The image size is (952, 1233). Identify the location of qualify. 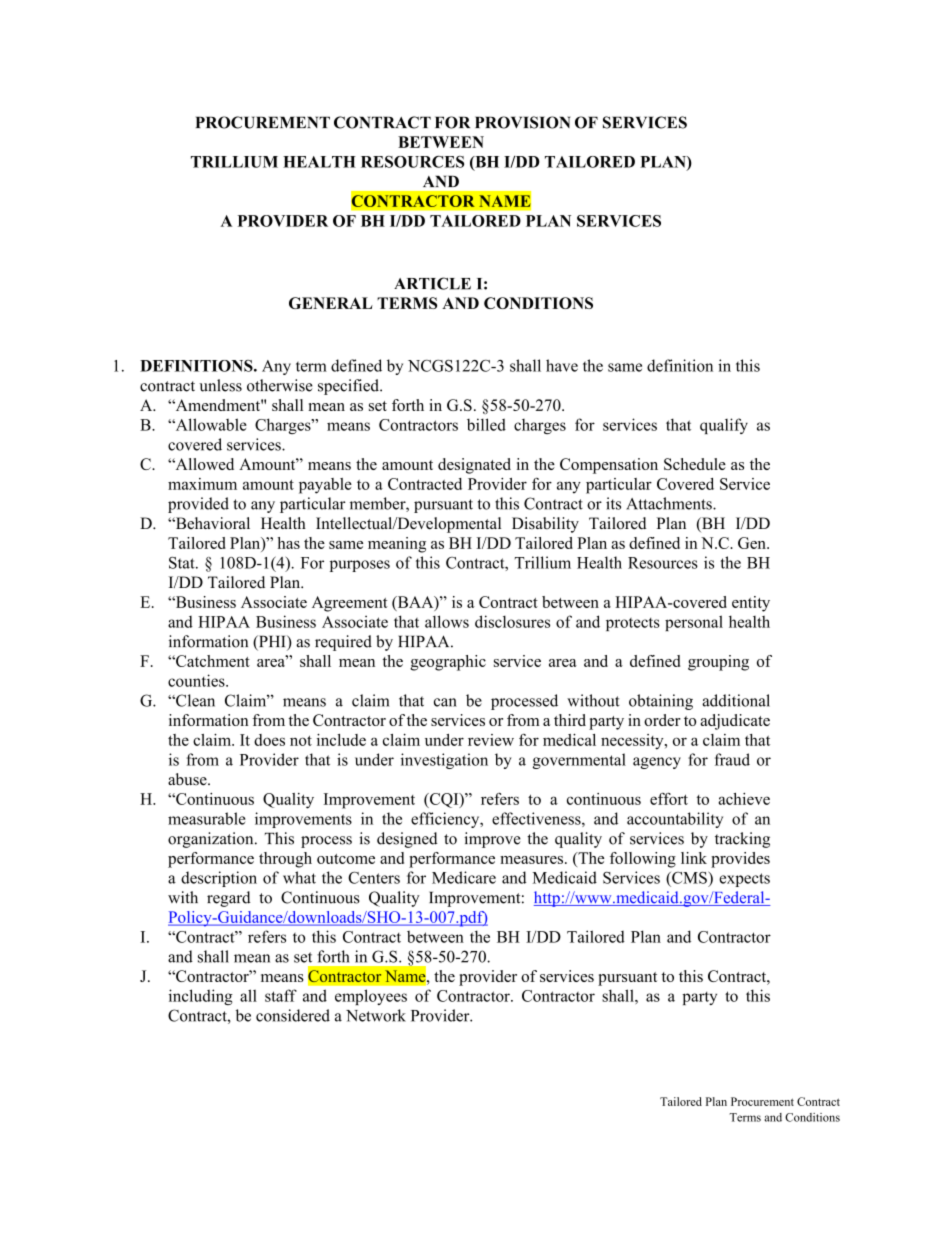
(724, 426).
